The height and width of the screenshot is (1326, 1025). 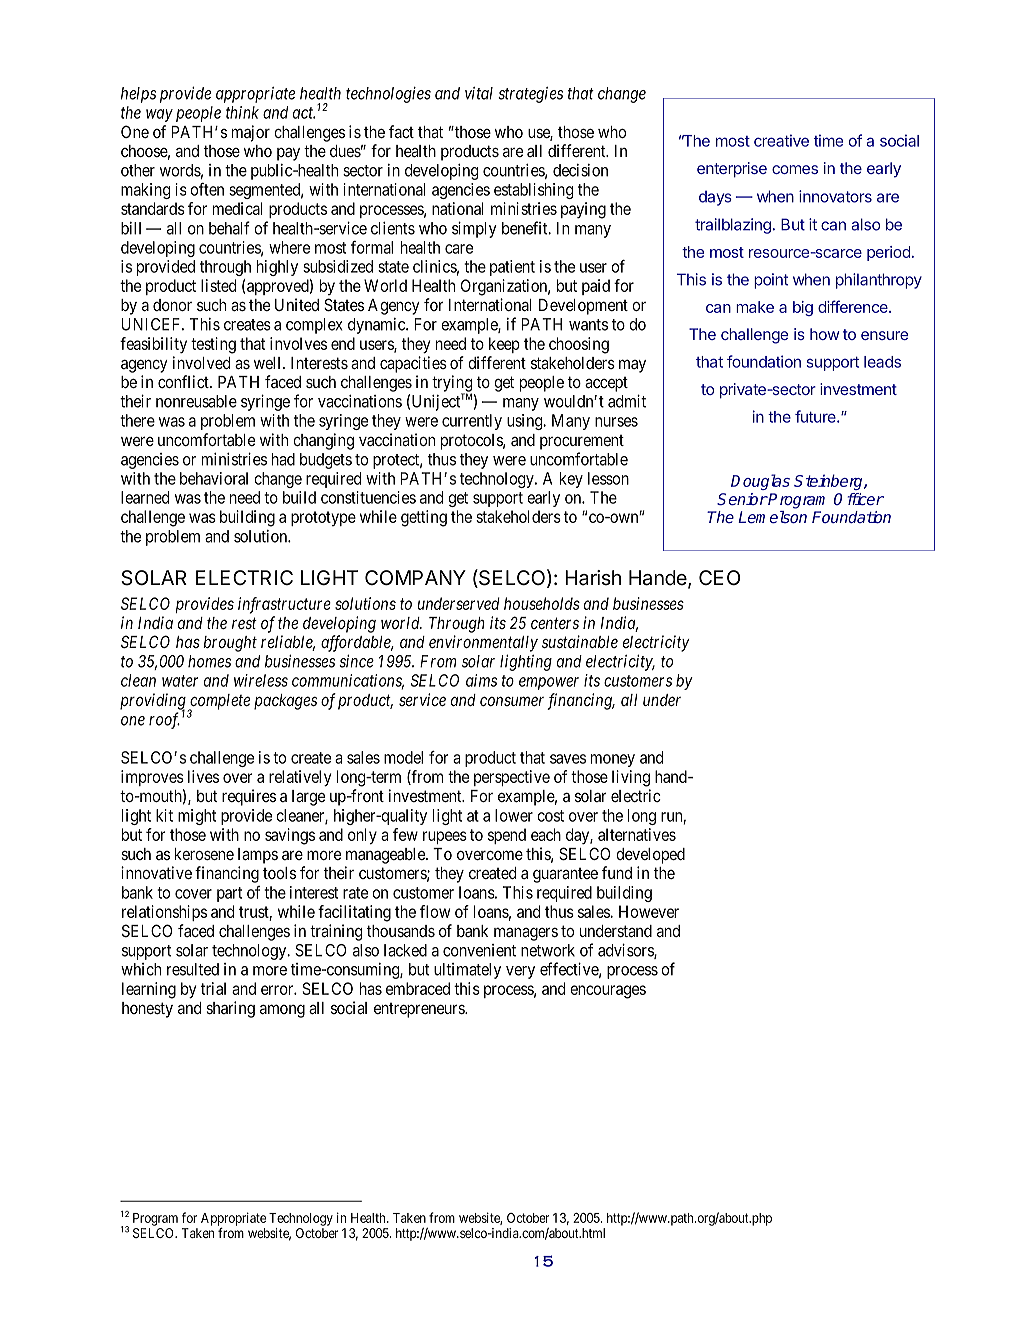 What do you see at coordinates (631, 778) in the screenshot?
I see `living` at bounding box center [631, 778].
